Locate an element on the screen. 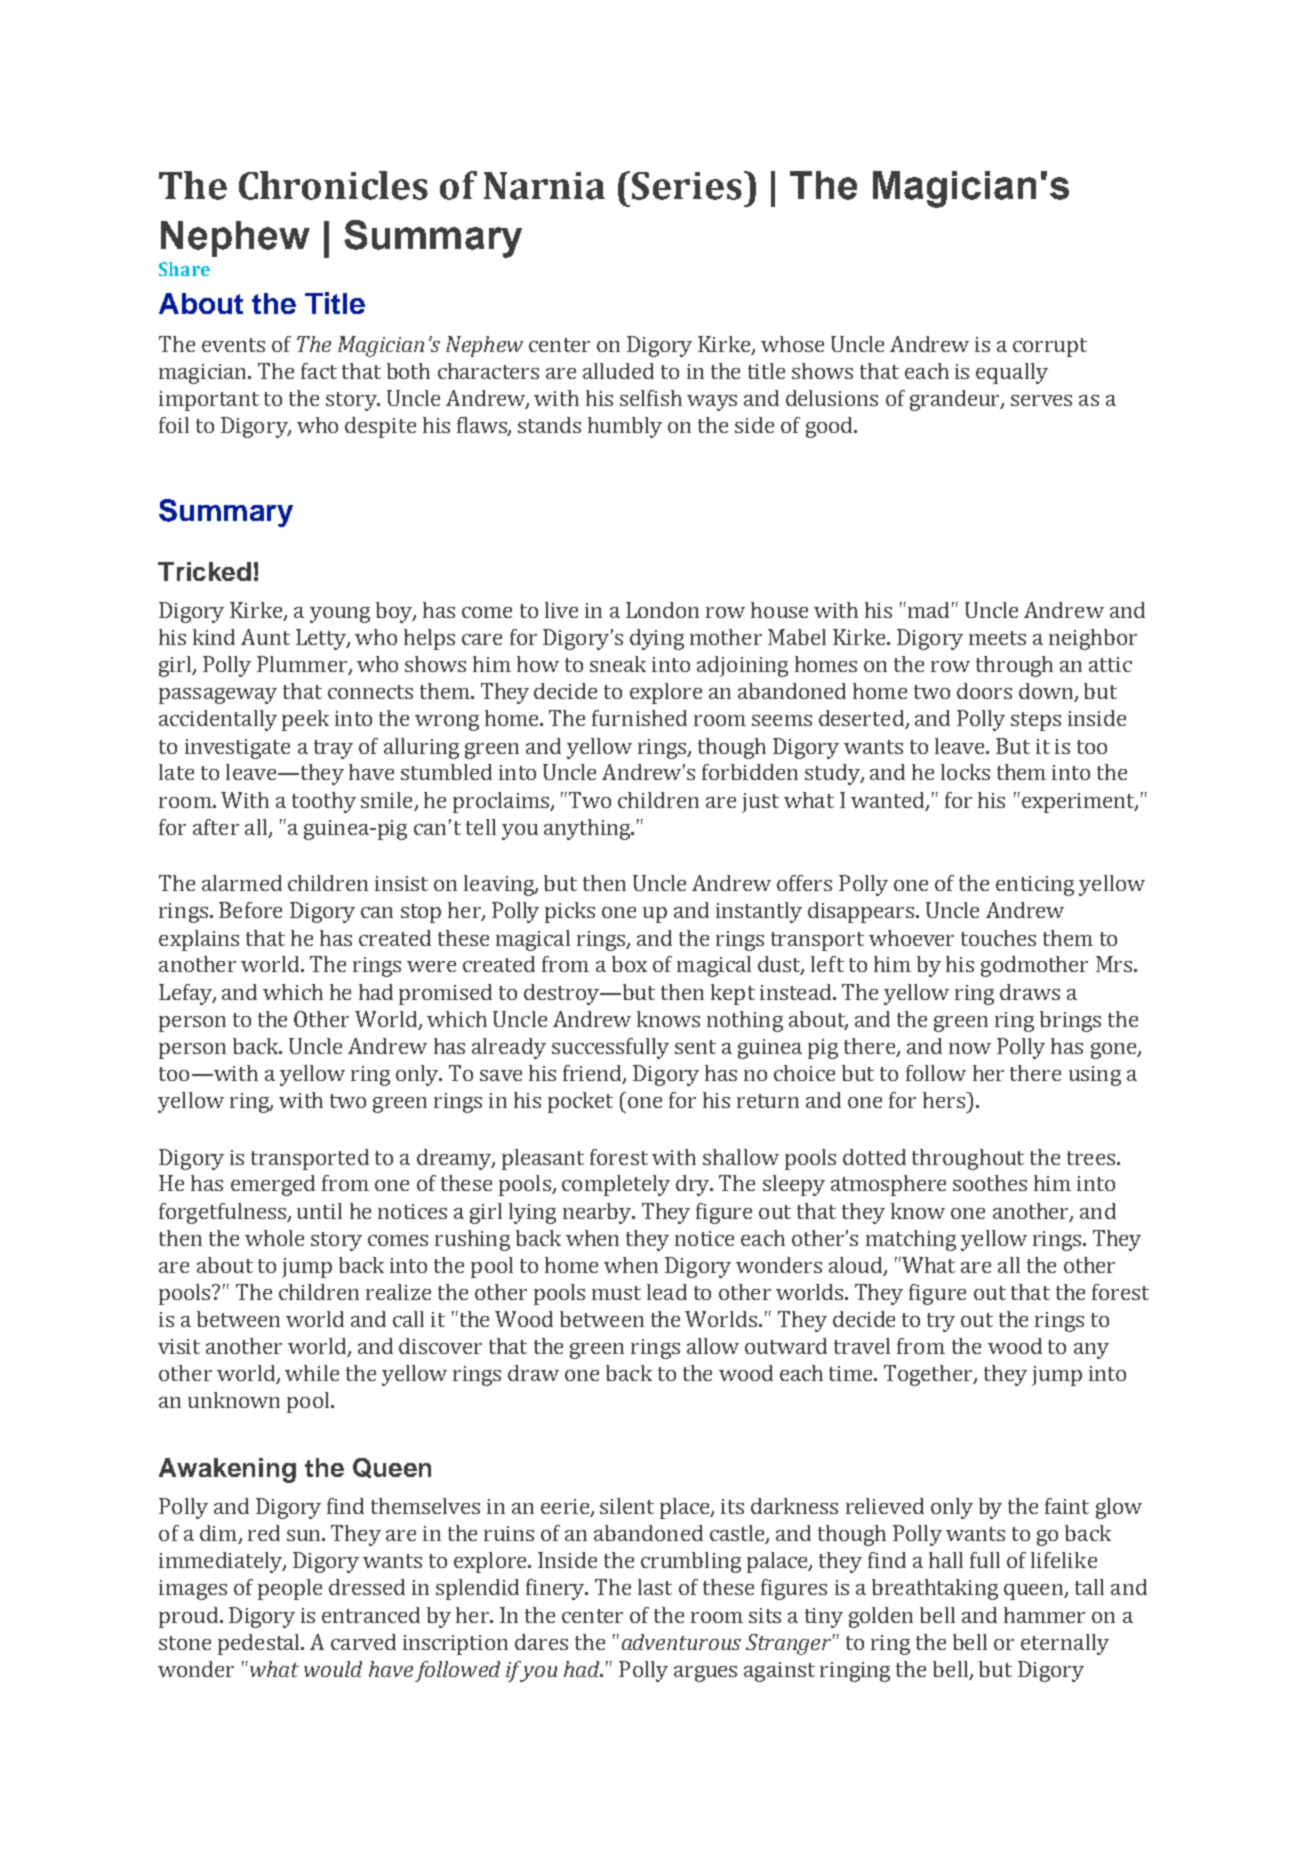 The image size is (1308, 1850). furnished is located at coordinates (639, 718).
